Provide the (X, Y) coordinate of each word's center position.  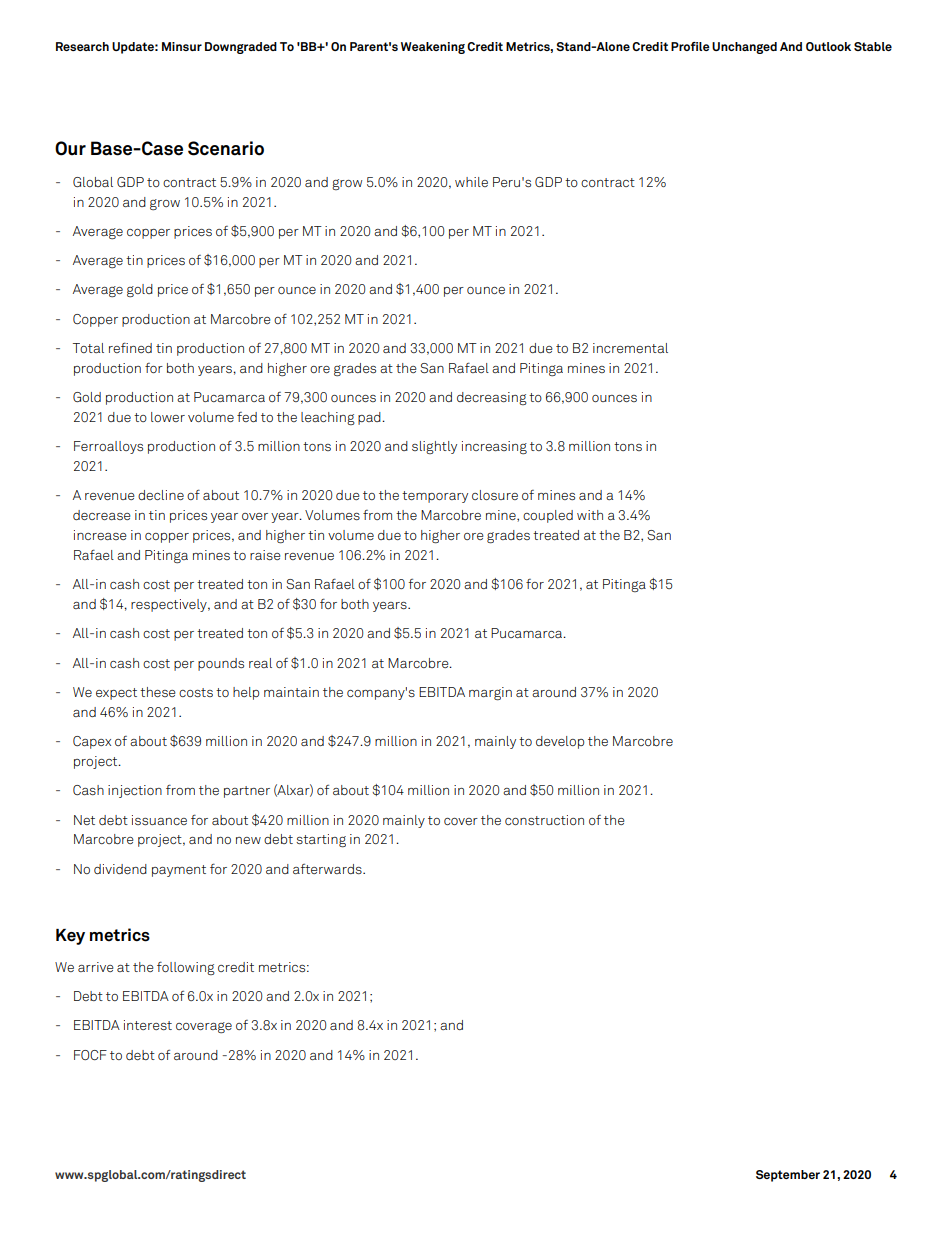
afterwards (328, 869)
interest (148, 1025)
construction (544, 820)
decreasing (492, 398)
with (590, 515)
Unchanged (744, 48)
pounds (221, 664)
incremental (630, 348)
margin (490, 694)
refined (130, 347)
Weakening (433, 48)
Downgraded (241, 48)
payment (179, 871)
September (788, 1176)
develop (560, 742)
